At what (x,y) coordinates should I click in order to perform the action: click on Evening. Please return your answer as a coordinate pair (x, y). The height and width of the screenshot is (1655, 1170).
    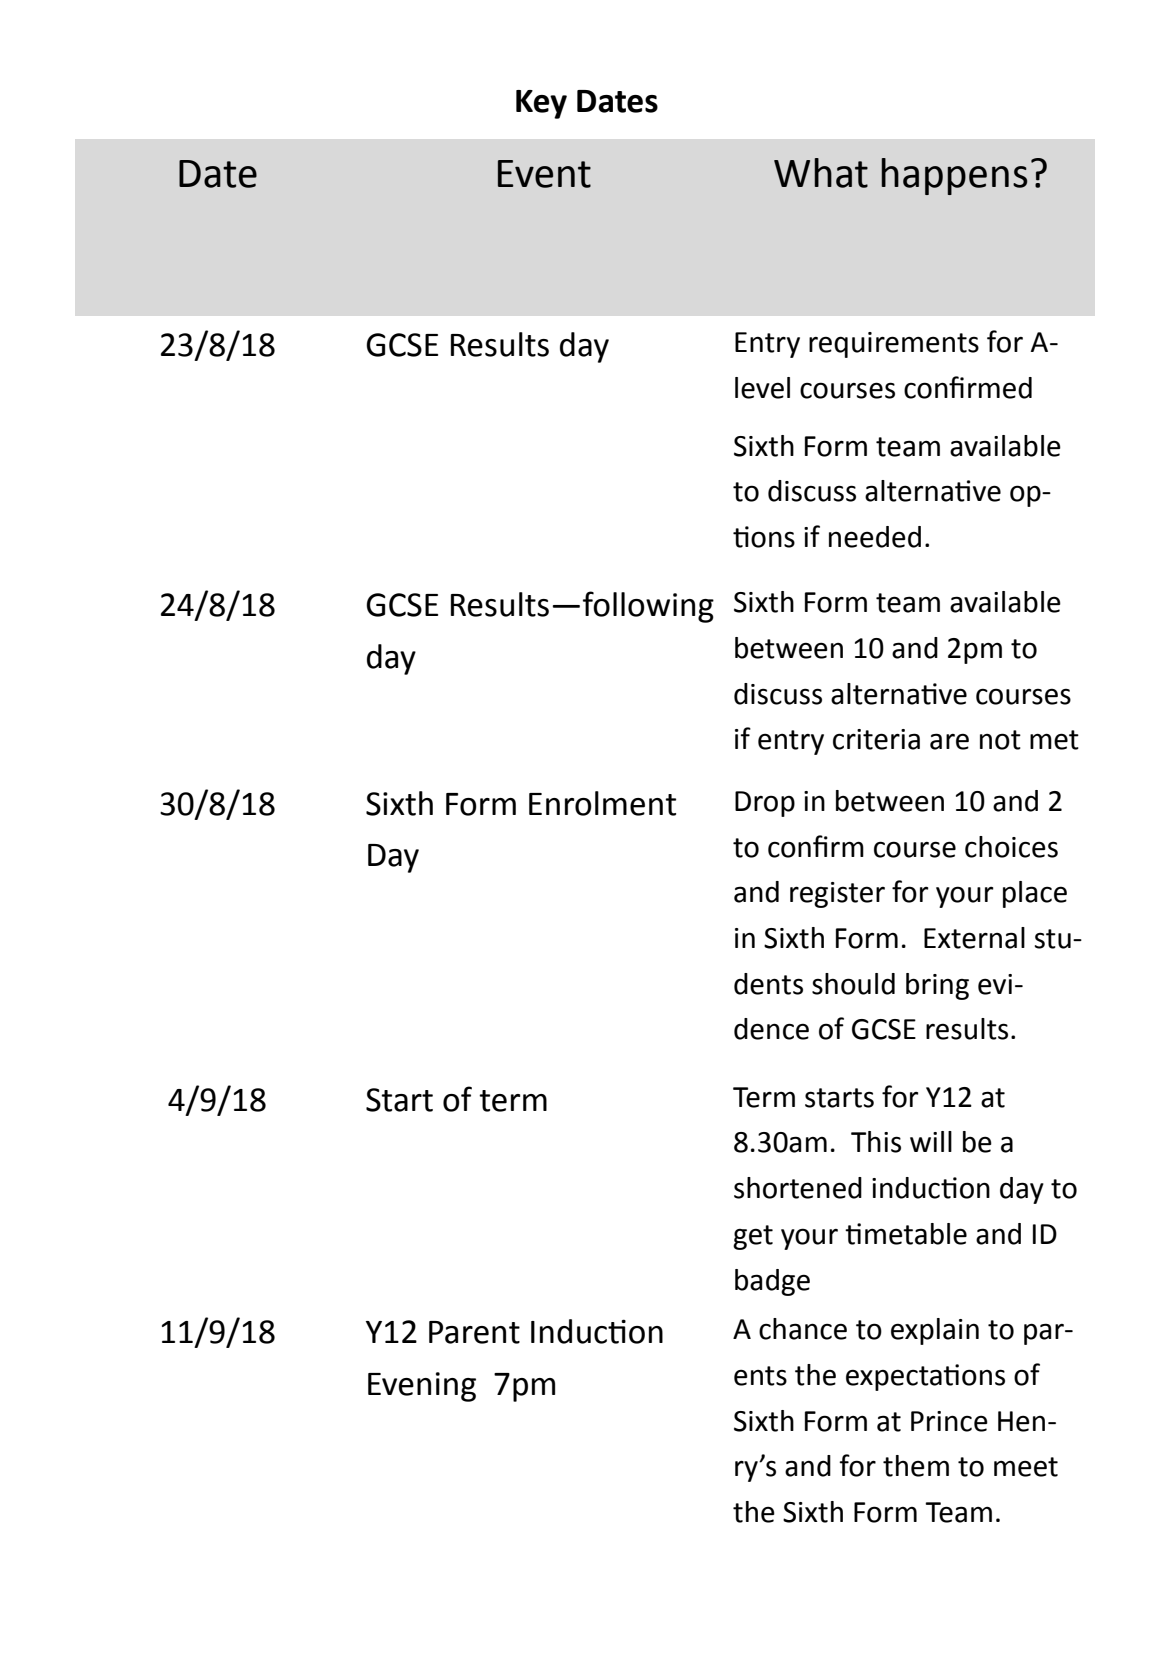
    Looking at the image, I should click on (422, 1387).
